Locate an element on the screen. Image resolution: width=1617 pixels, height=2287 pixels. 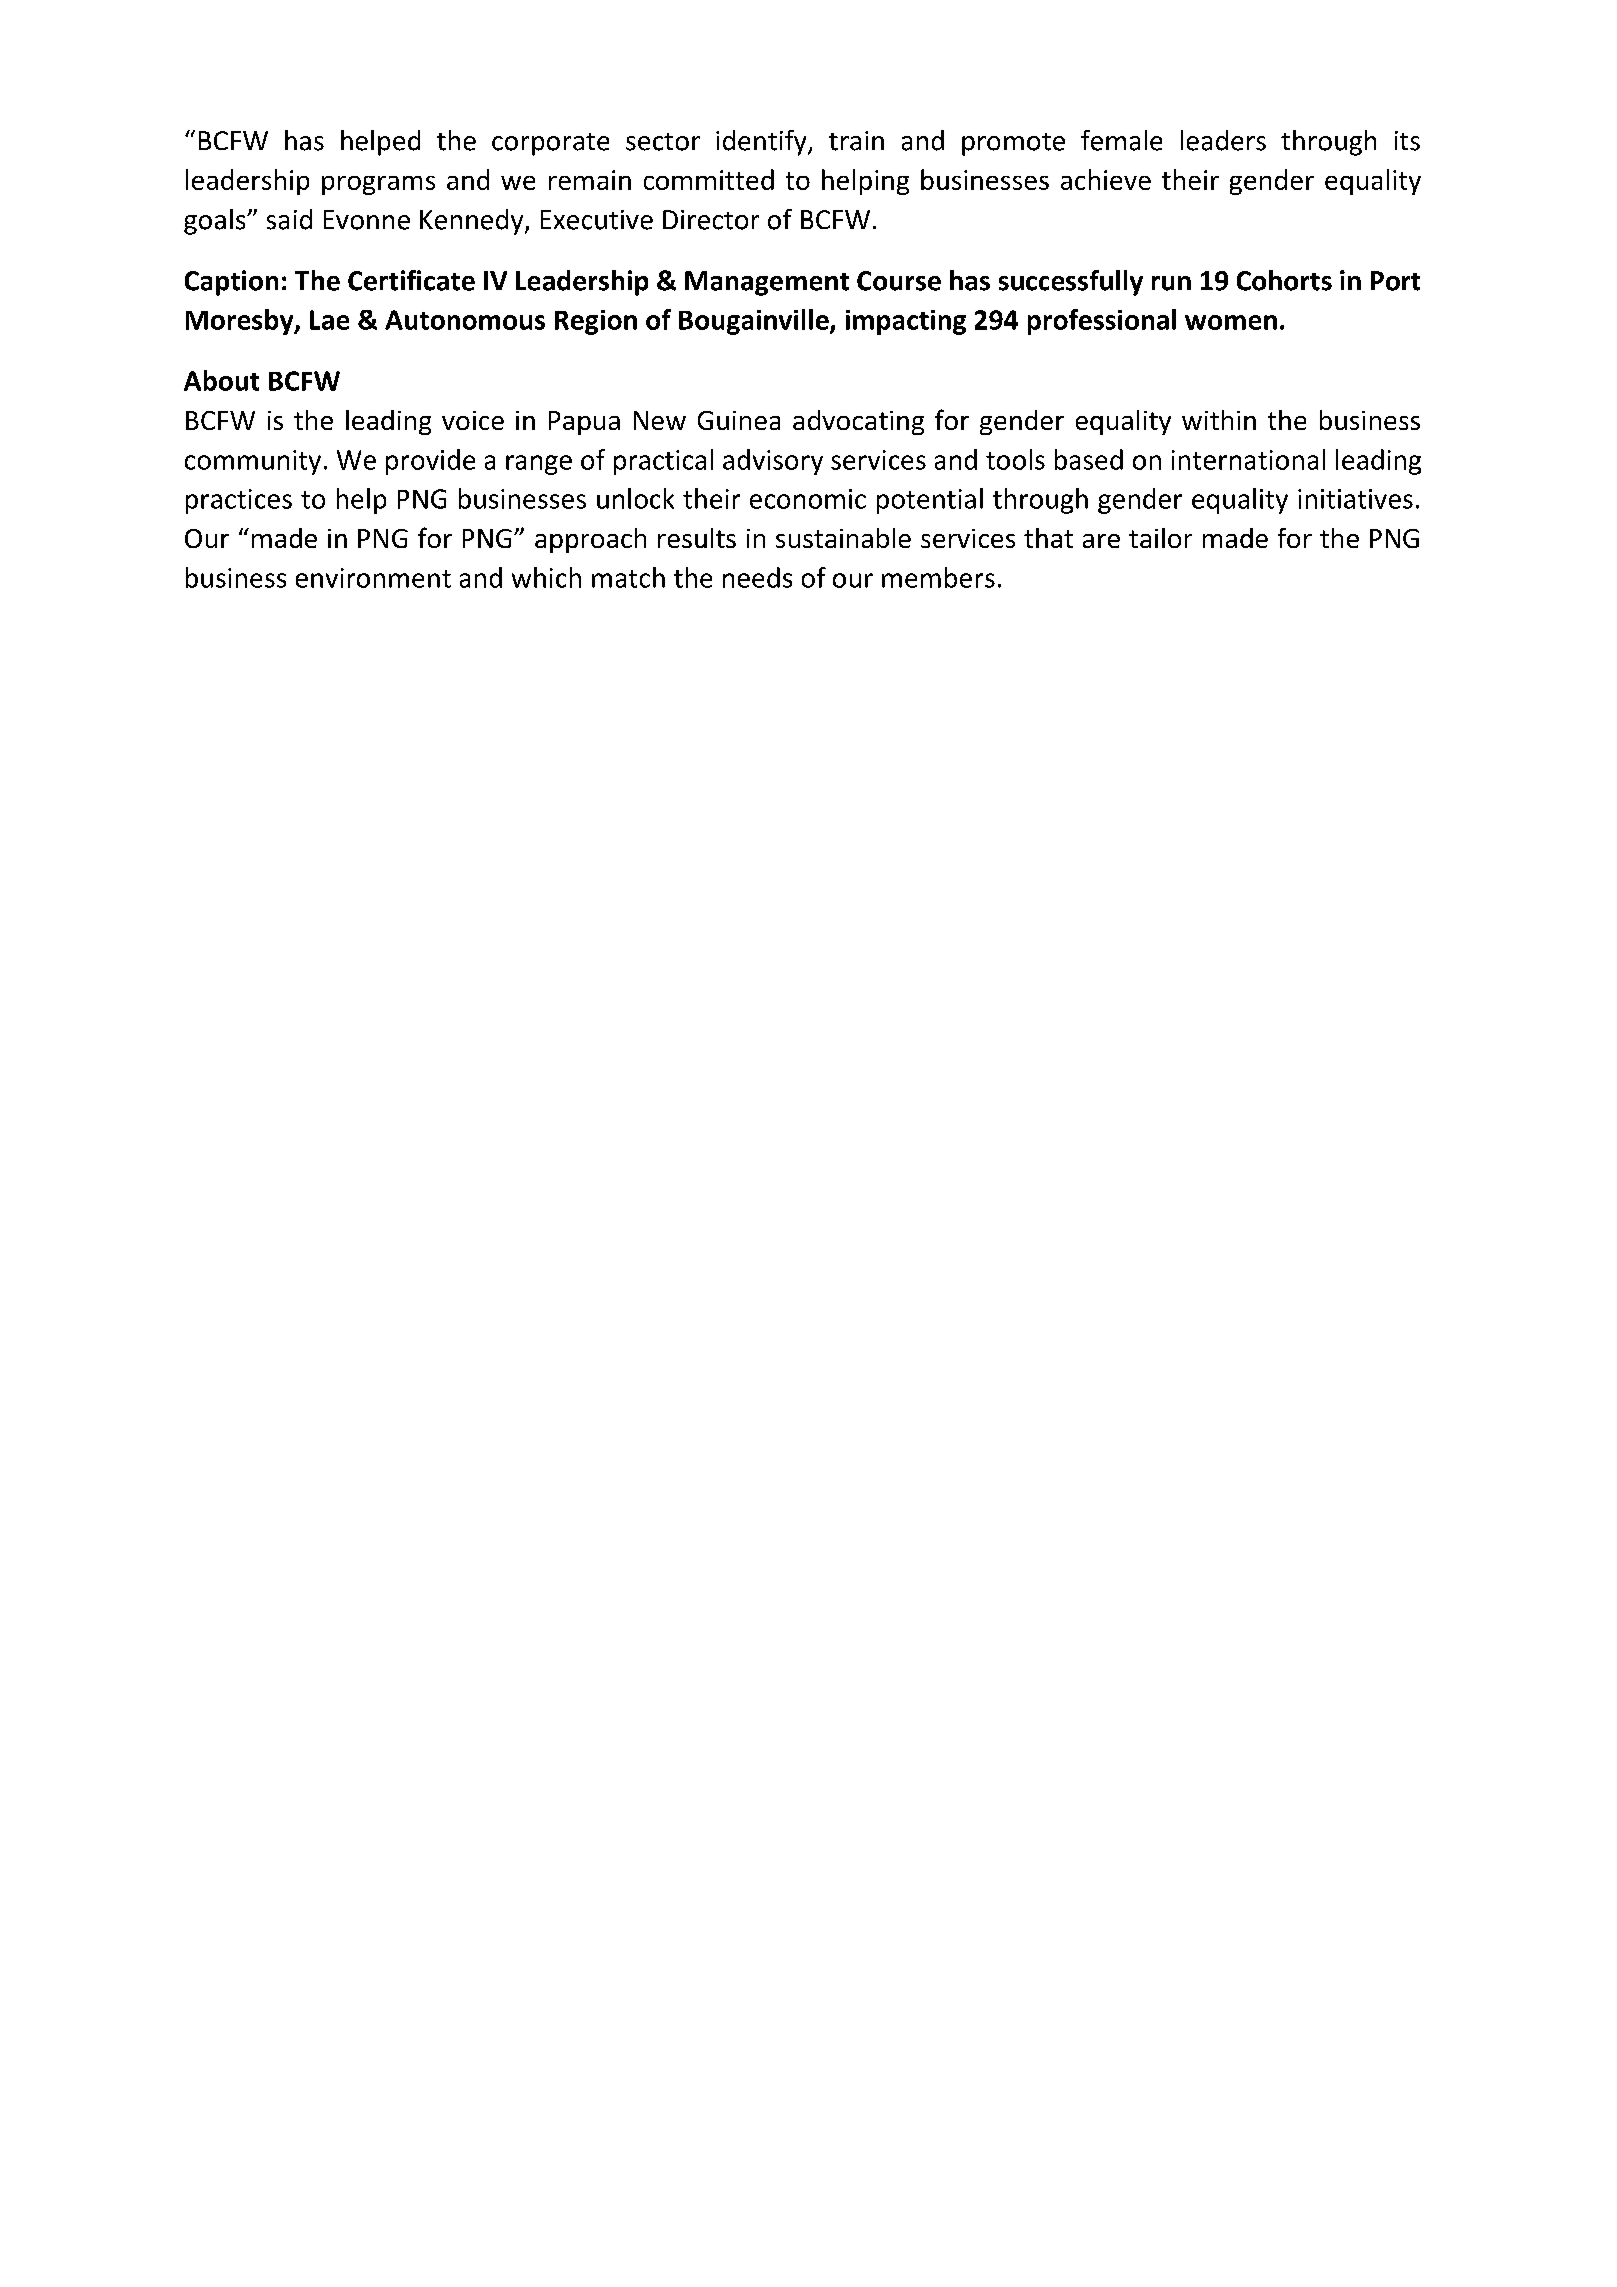
its is located at coordinates (1407, 141).
